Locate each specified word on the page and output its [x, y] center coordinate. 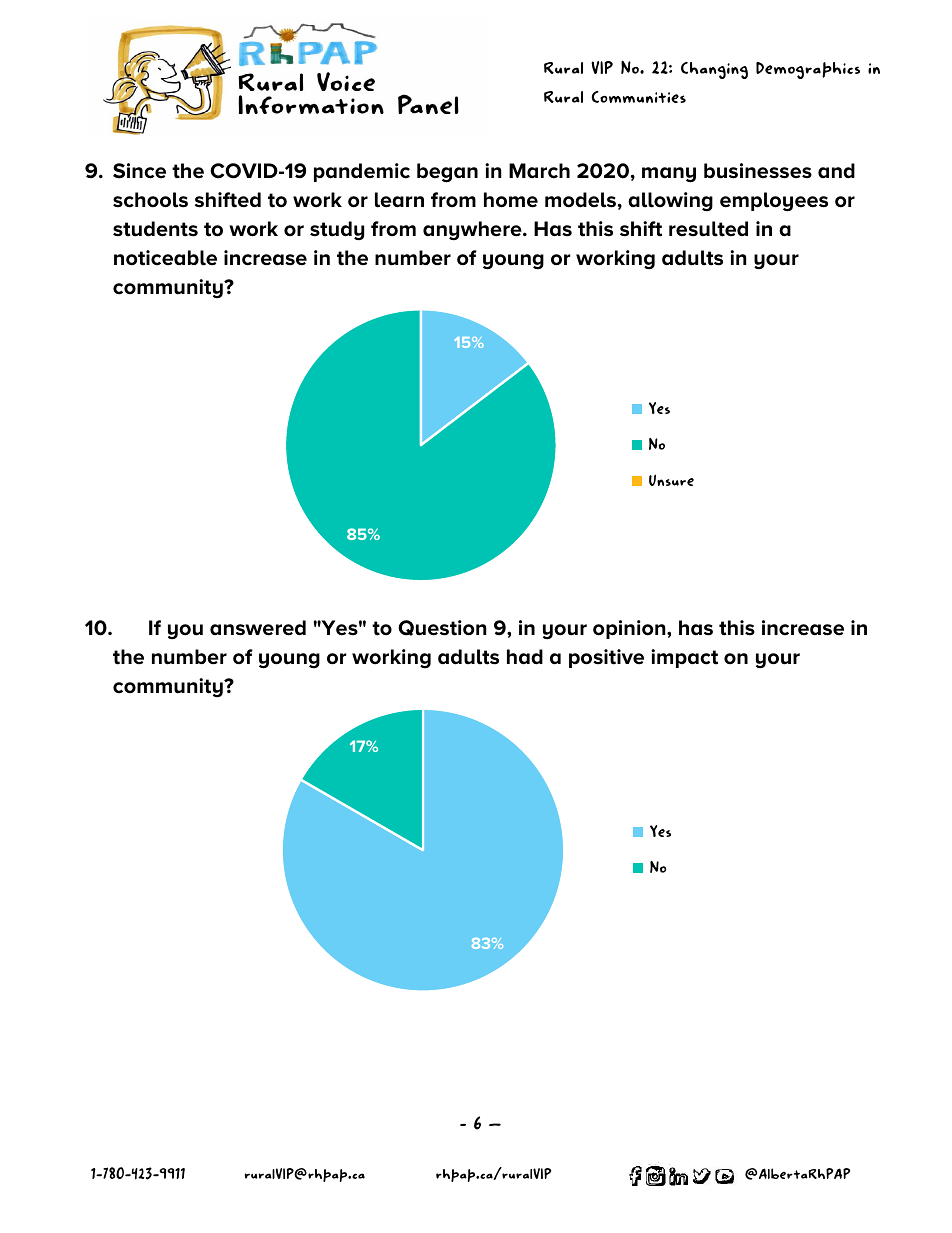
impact [684, 658]
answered [258, 628]
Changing [714, 70]
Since [139, 171]
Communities [638, 97]
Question [442, 628]
